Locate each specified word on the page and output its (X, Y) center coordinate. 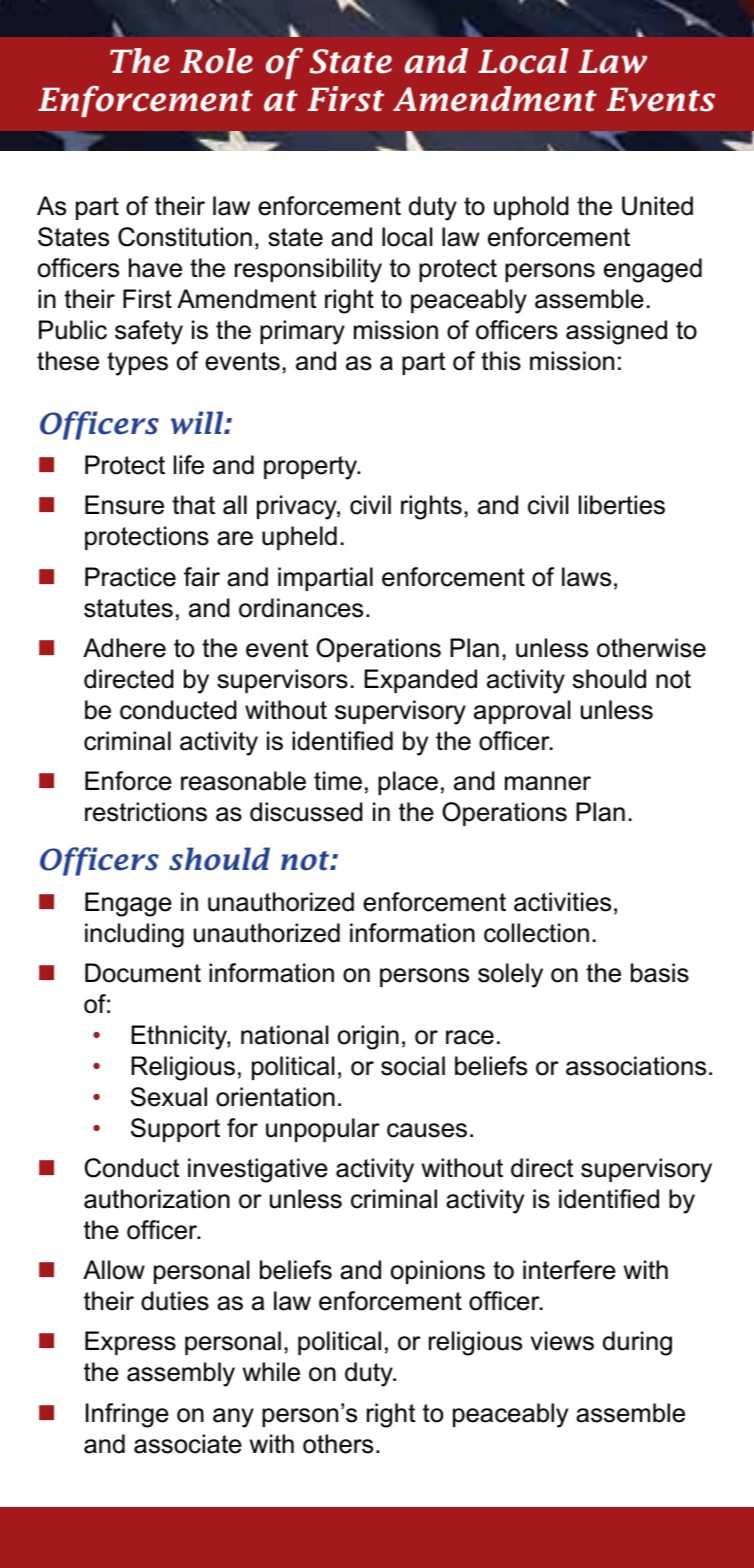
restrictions (146, 812)
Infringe (127, 1415)
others (338, 1444)
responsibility (308, 270)
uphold (531, 208)
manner (548, 783)
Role (217, 61)
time (338, 781)
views (562, 1341)
